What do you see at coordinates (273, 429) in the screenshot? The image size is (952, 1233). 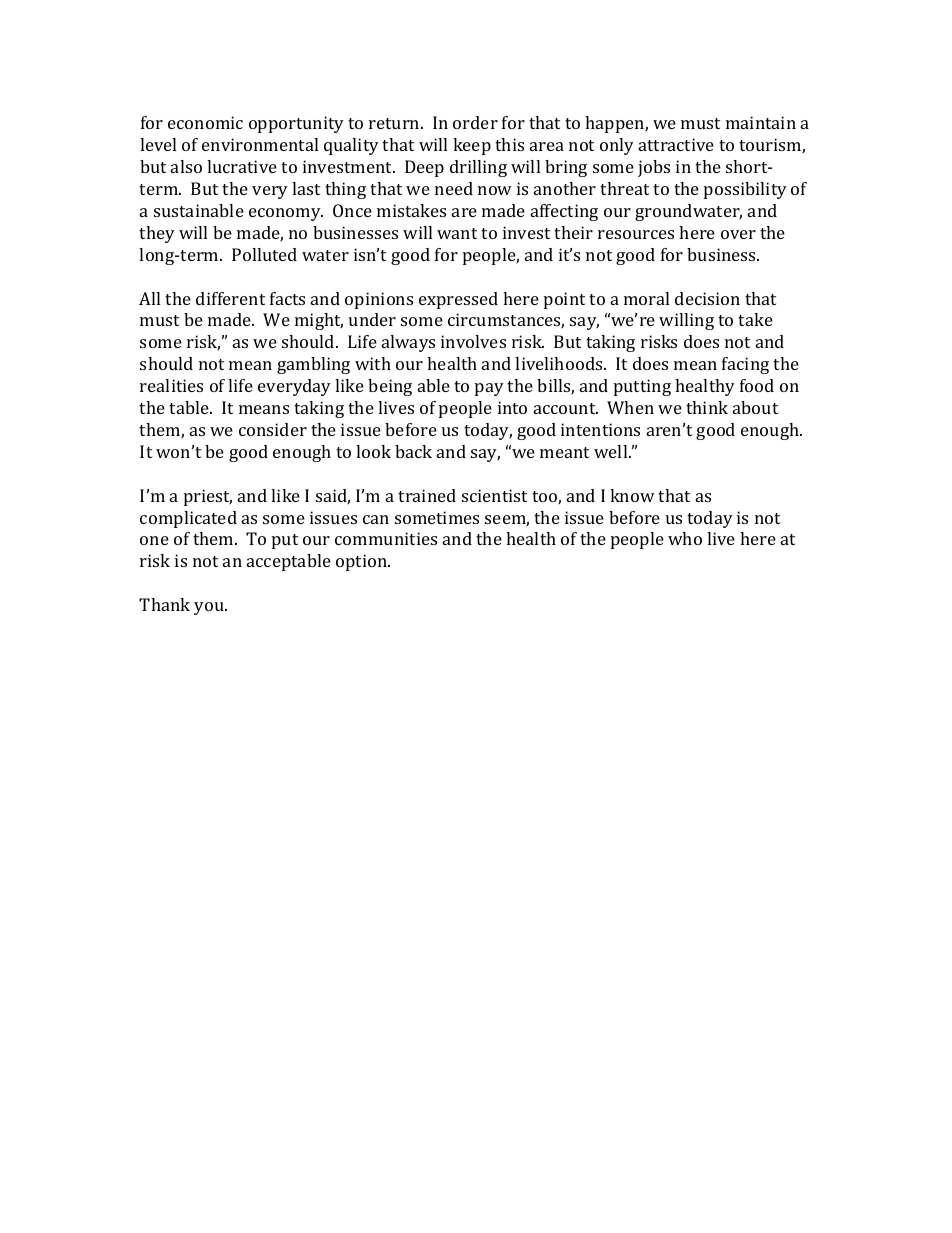 I see `consider` at bounding box center [273, 429].
